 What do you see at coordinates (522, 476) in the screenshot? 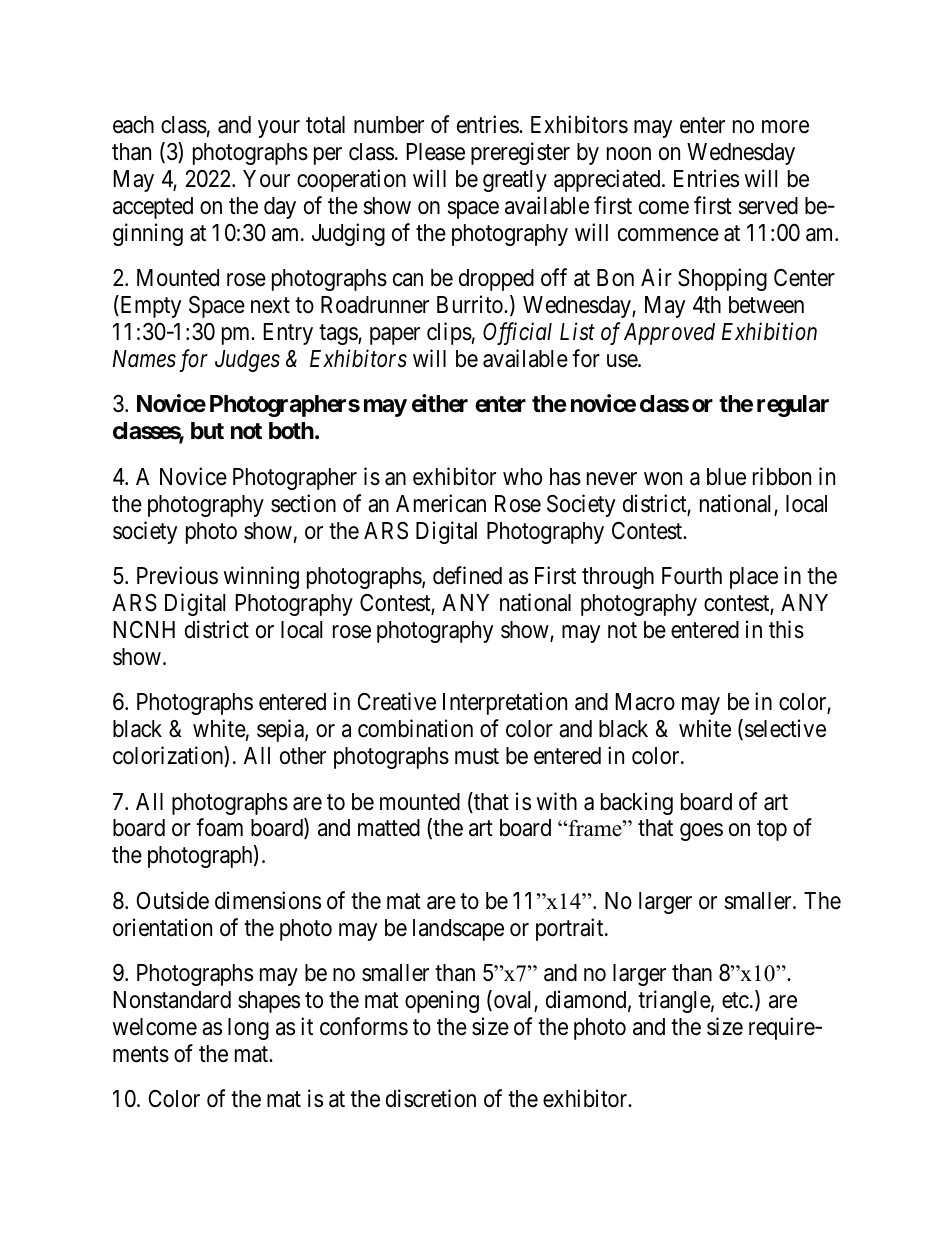
I see `who` at bounding box center [522, 476].
